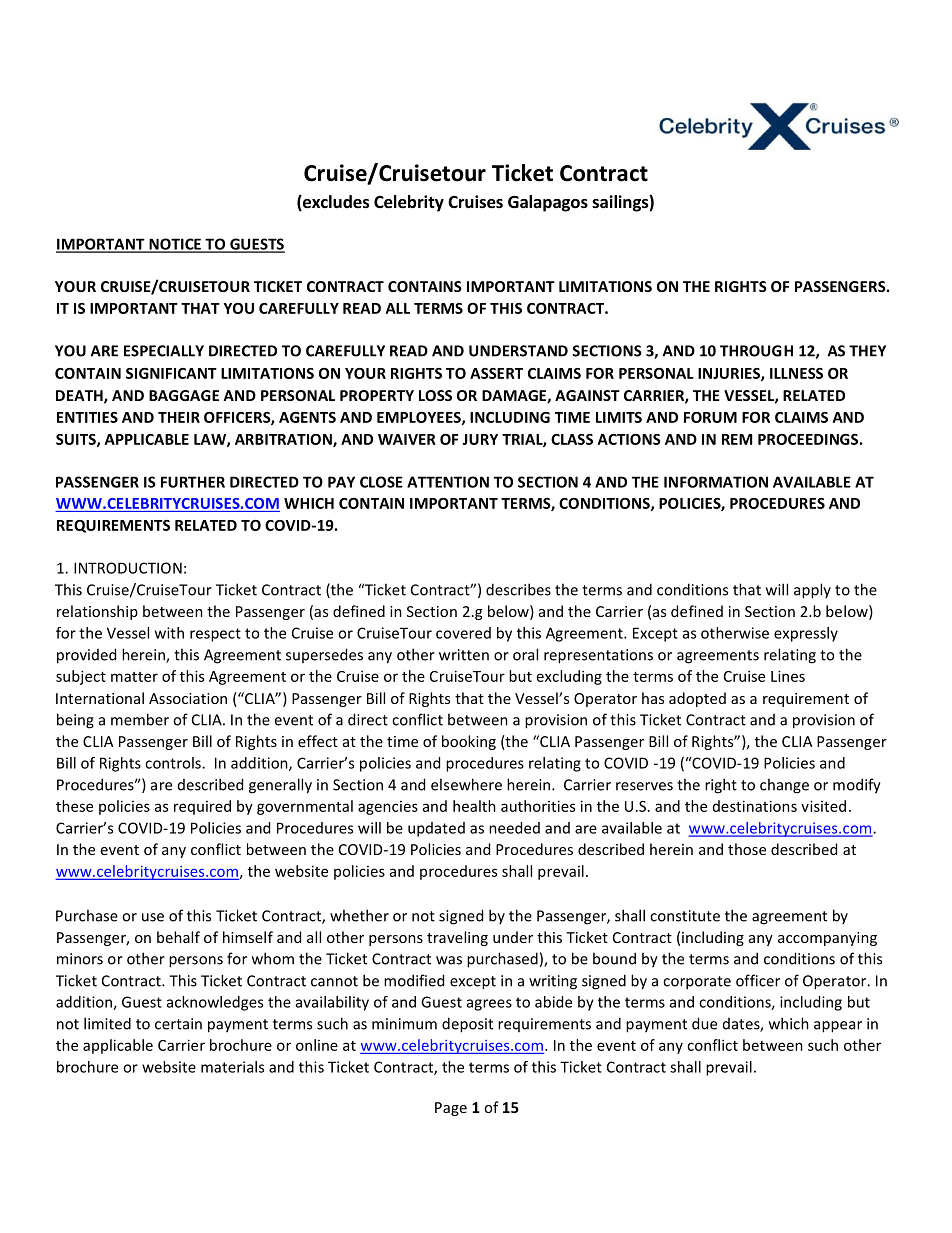  I want to click on health, so click(474, 806).
